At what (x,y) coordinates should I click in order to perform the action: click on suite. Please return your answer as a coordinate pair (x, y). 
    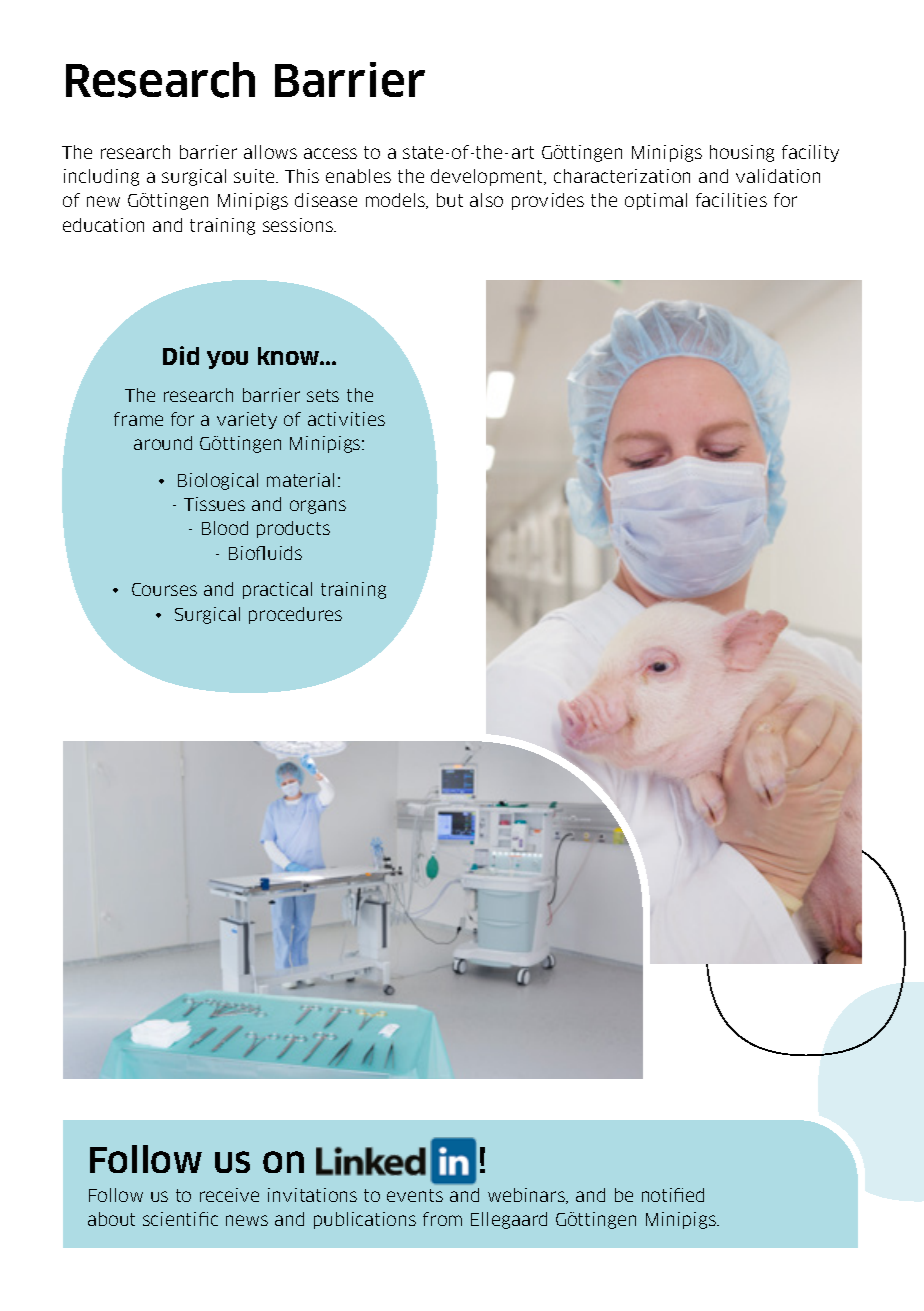
    Looking at the image, I should click on (255, 176).
